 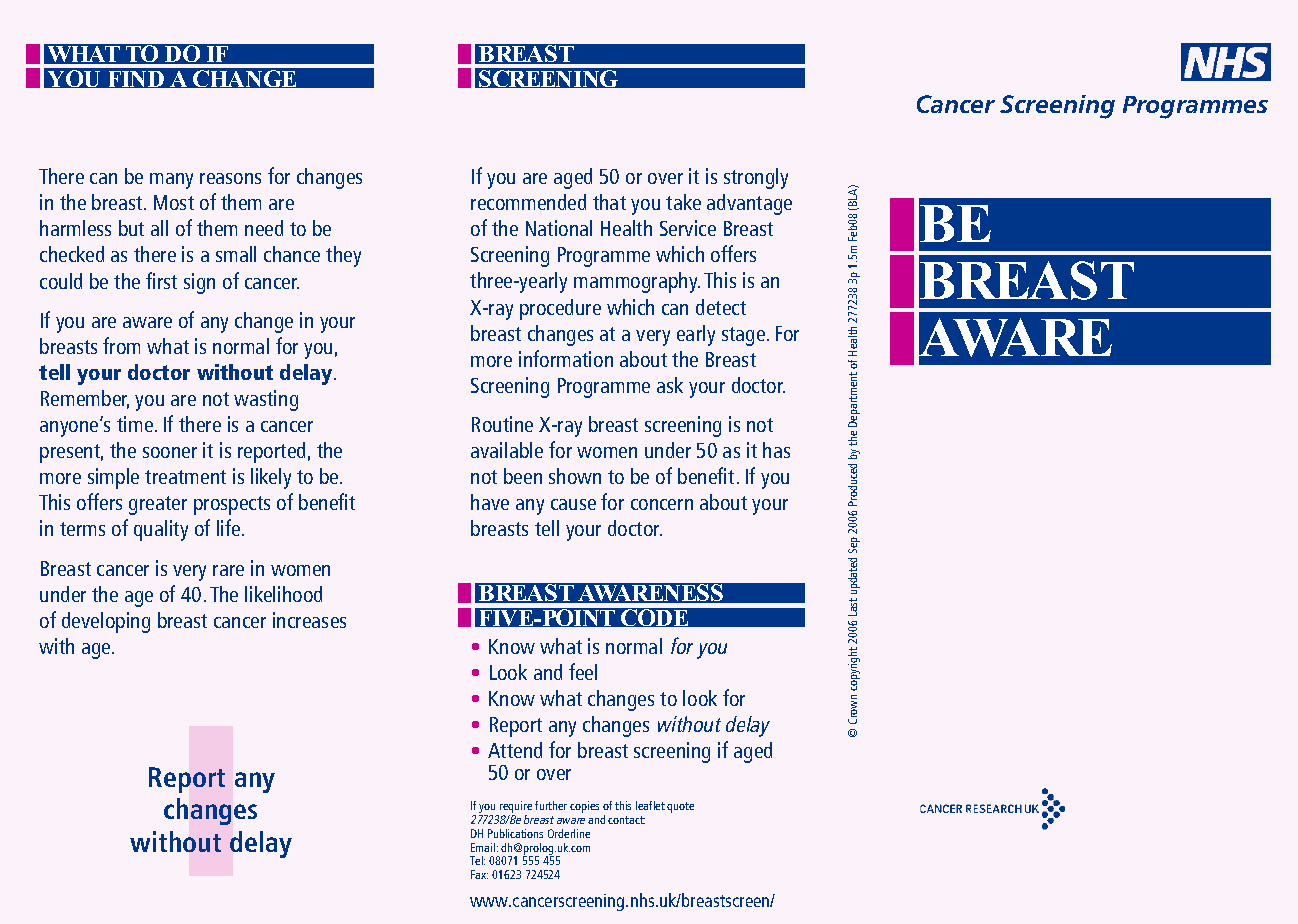 What do you see at coordinates (528, 202) in the screenshot?
I see `recommended` at bounding box center [528, 202].
